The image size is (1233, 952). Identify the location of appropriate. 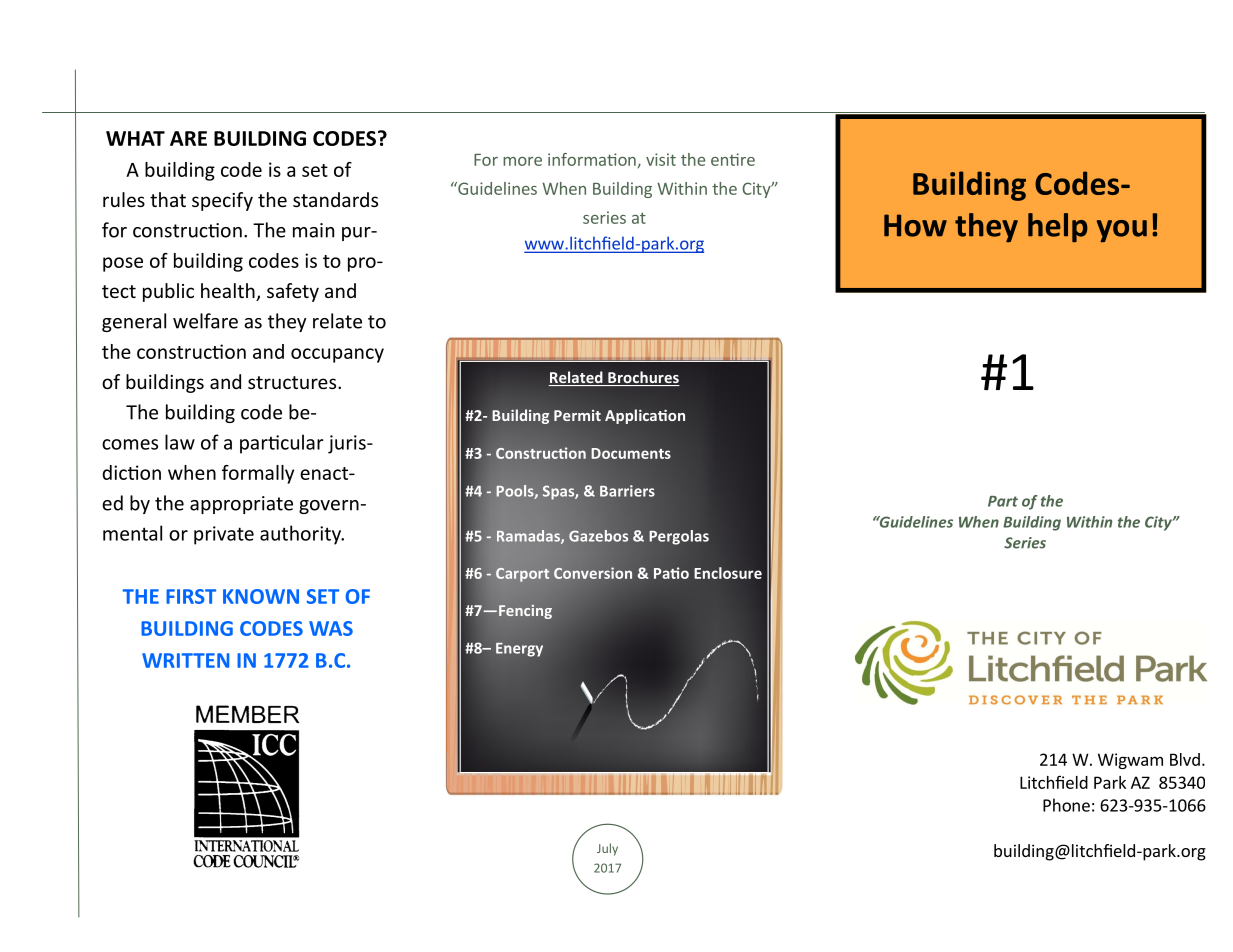
(241, 505).
